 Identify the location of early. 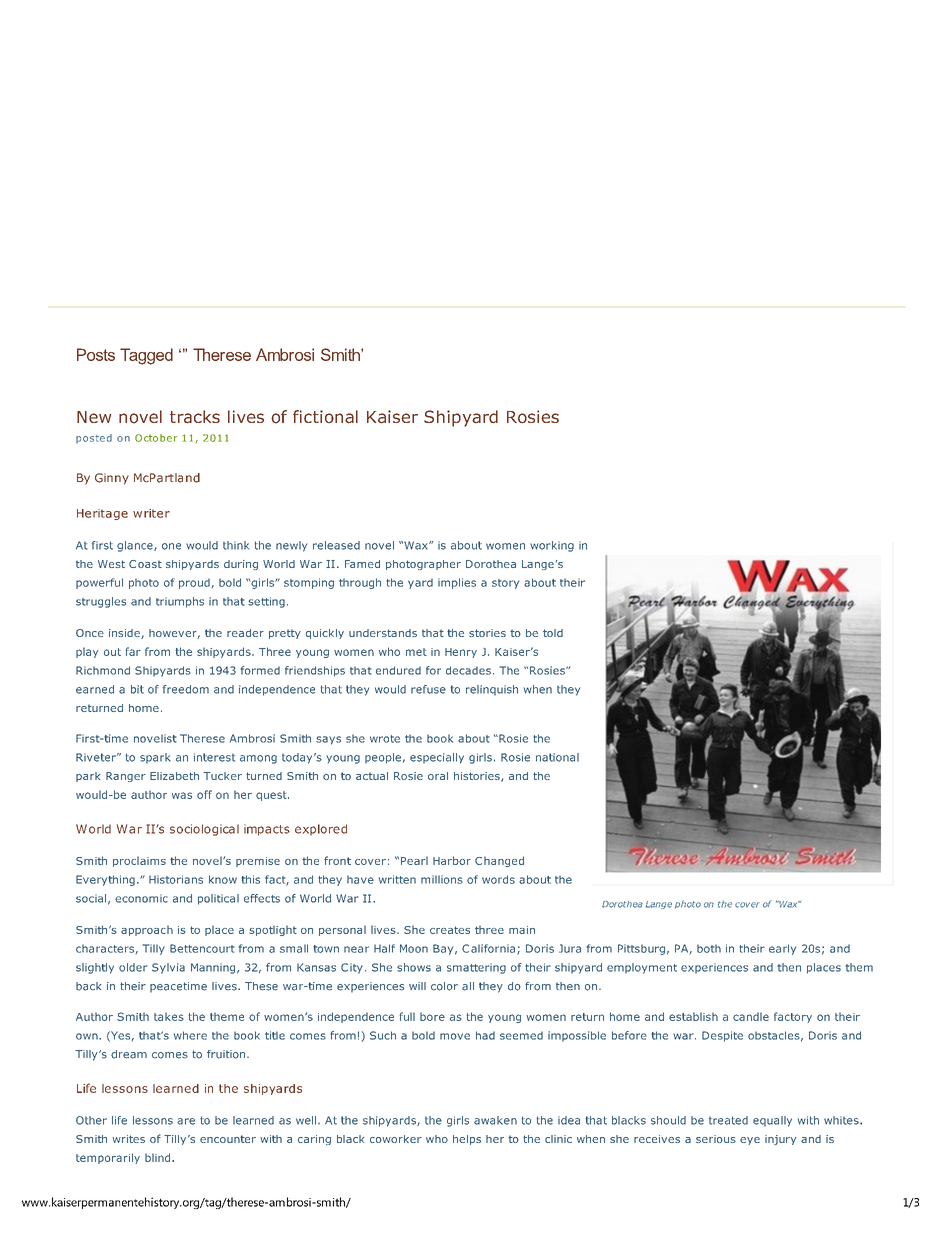
(782, 949).
